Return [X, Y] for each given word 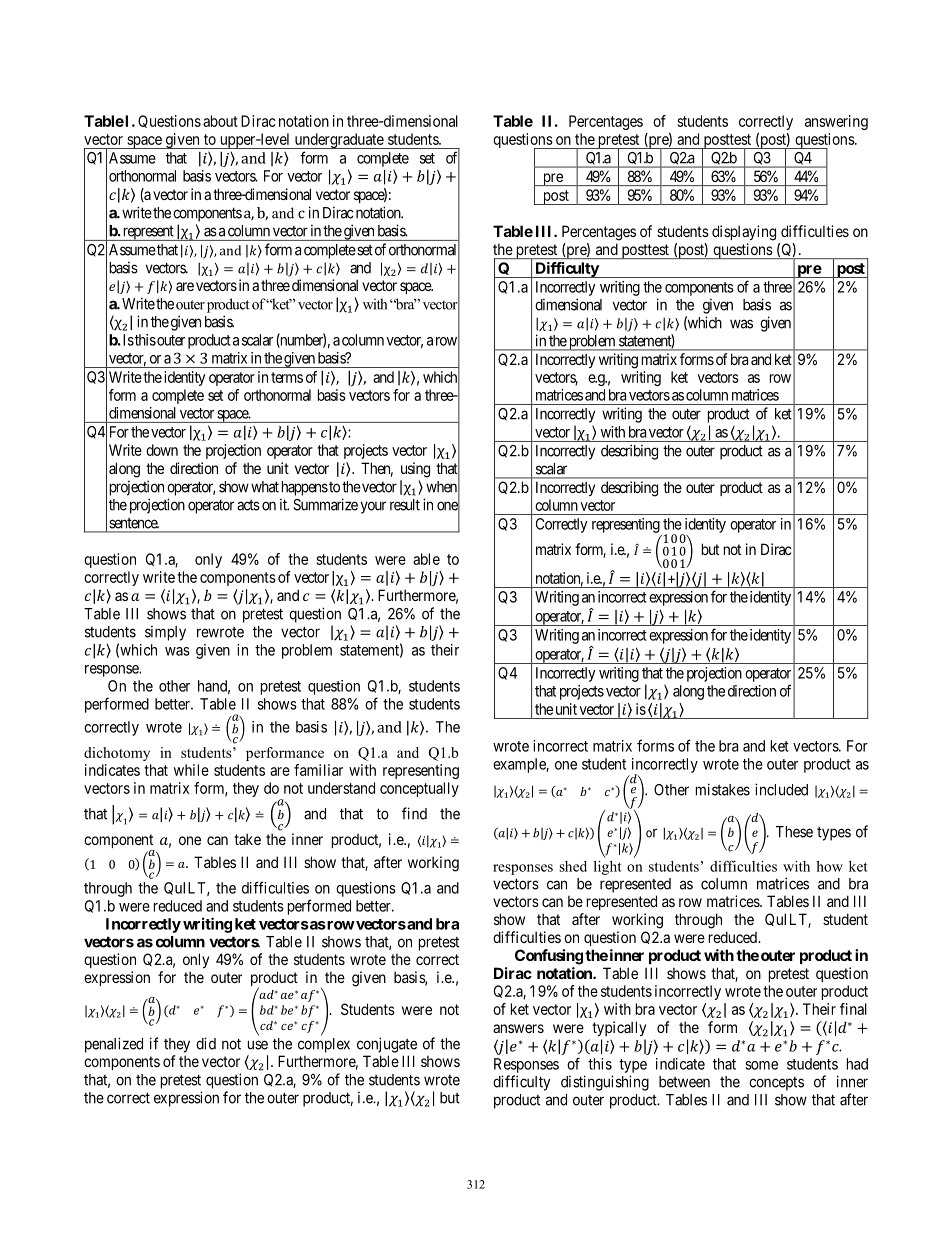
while [191, 770]
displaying [744, 233]
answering [836, 122]
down [162, 450]
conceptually [419, 789]
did [206, 1043]
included [781, 789]
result [405, 505]
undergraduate [338, 141]
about [220, 121]
